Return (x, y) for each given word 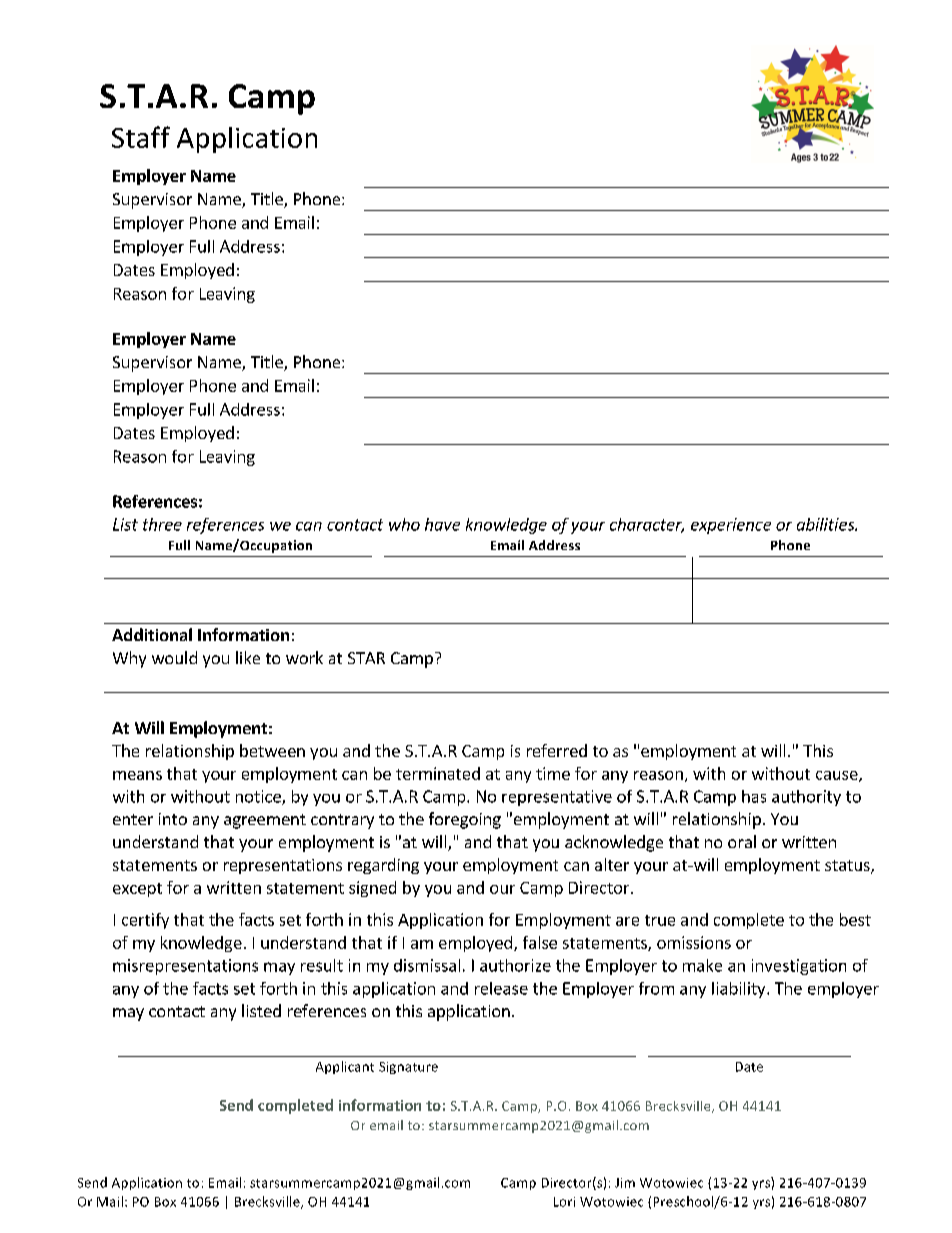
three (162, 524)
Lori (564, 1202)
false (540, 942)
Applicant (345, 1067)
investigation (799, 967)
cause (838, 776)
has (754, 796)
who (404, 524)
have (442, 524)
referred (557, 750)
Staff (141, 137)
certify (145, 921)
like (248, 657)
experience (731, 526)
